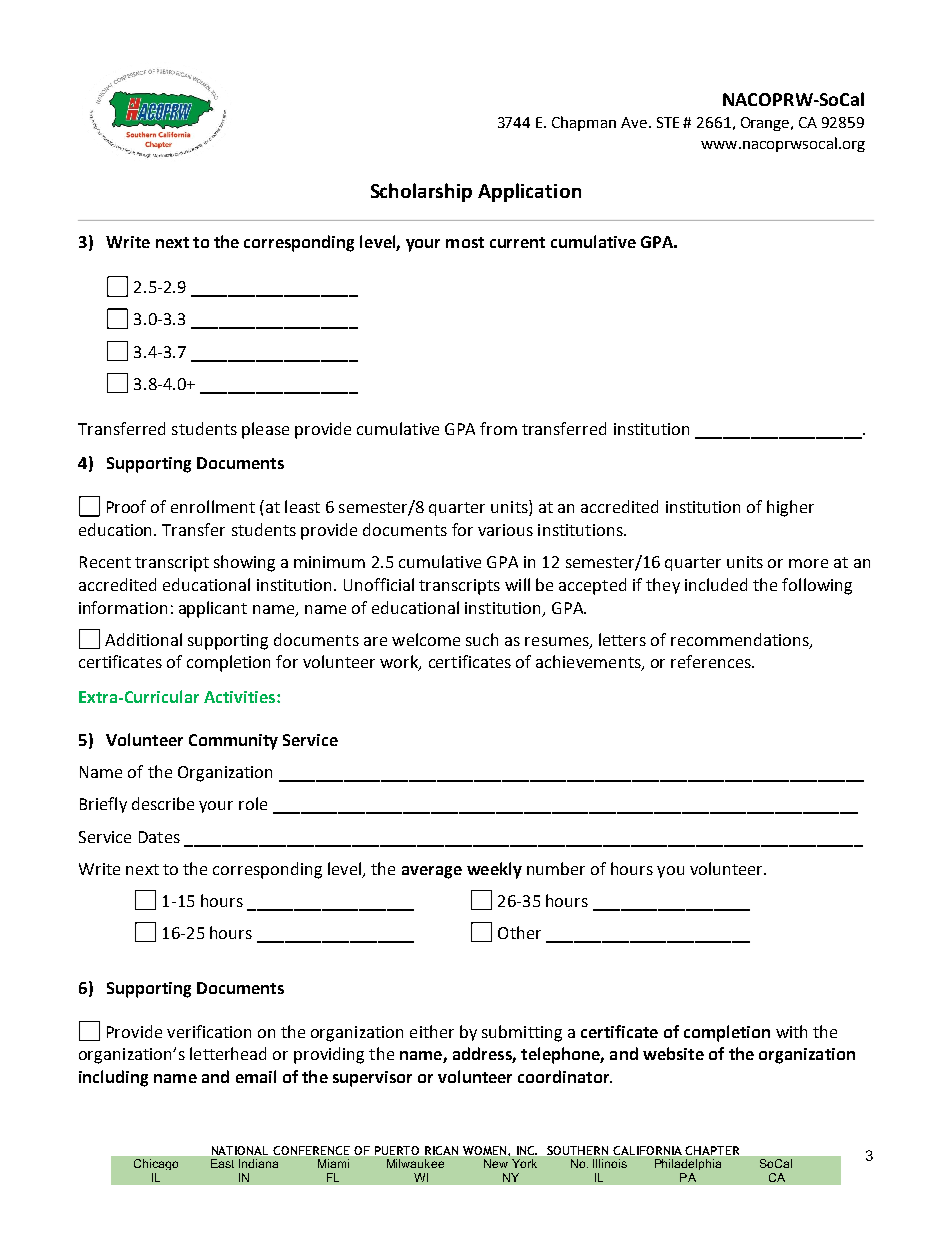 This screenshot has height=1233, width=952. Describe the element at coordinates (482, 639) in the screenshot. I see `such` at that location.
